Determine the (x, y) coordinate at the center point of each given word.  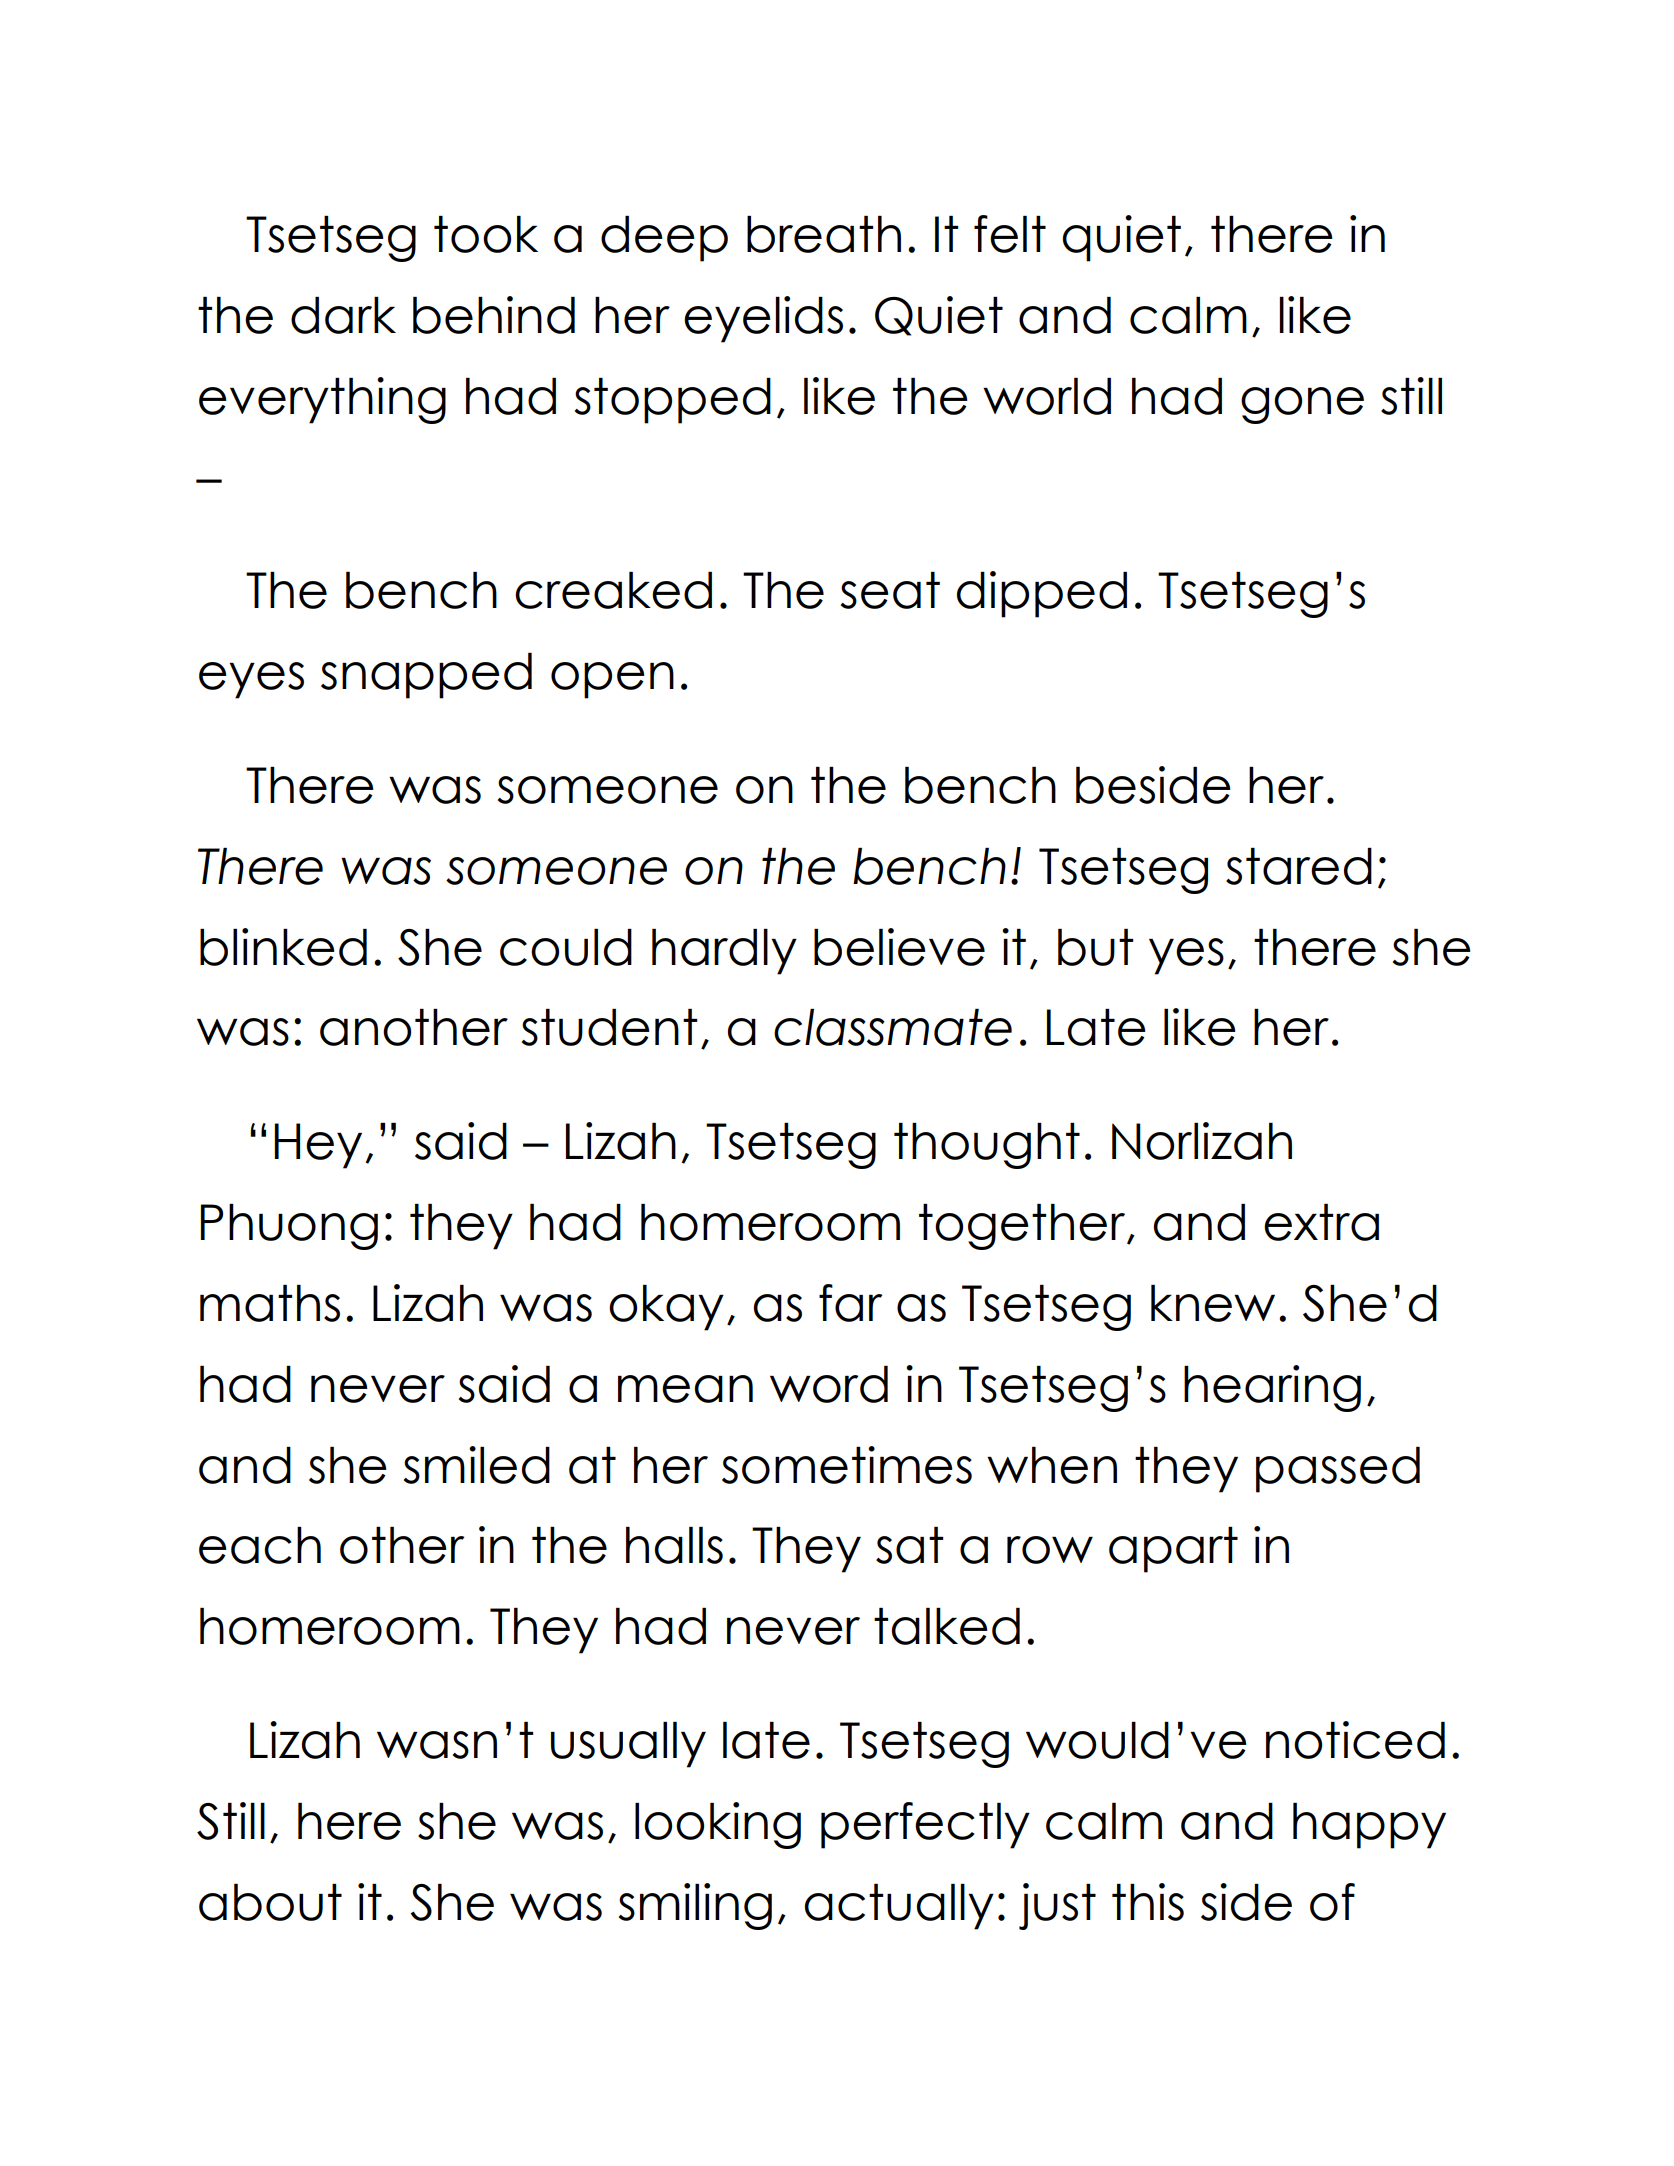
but (1095, 947)
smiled (477, 1465)
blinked (283, 947)
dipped (1042, 594)
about (270, 1902)
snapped (426, 676)
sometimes (847, 1465)
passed (1338, 1470)
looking (718, 1825)
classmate (893, 1027)
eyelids (763, 319)
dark (343, 315)
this (1148, 1902)
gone (1302, 405)
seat (890, 590)
